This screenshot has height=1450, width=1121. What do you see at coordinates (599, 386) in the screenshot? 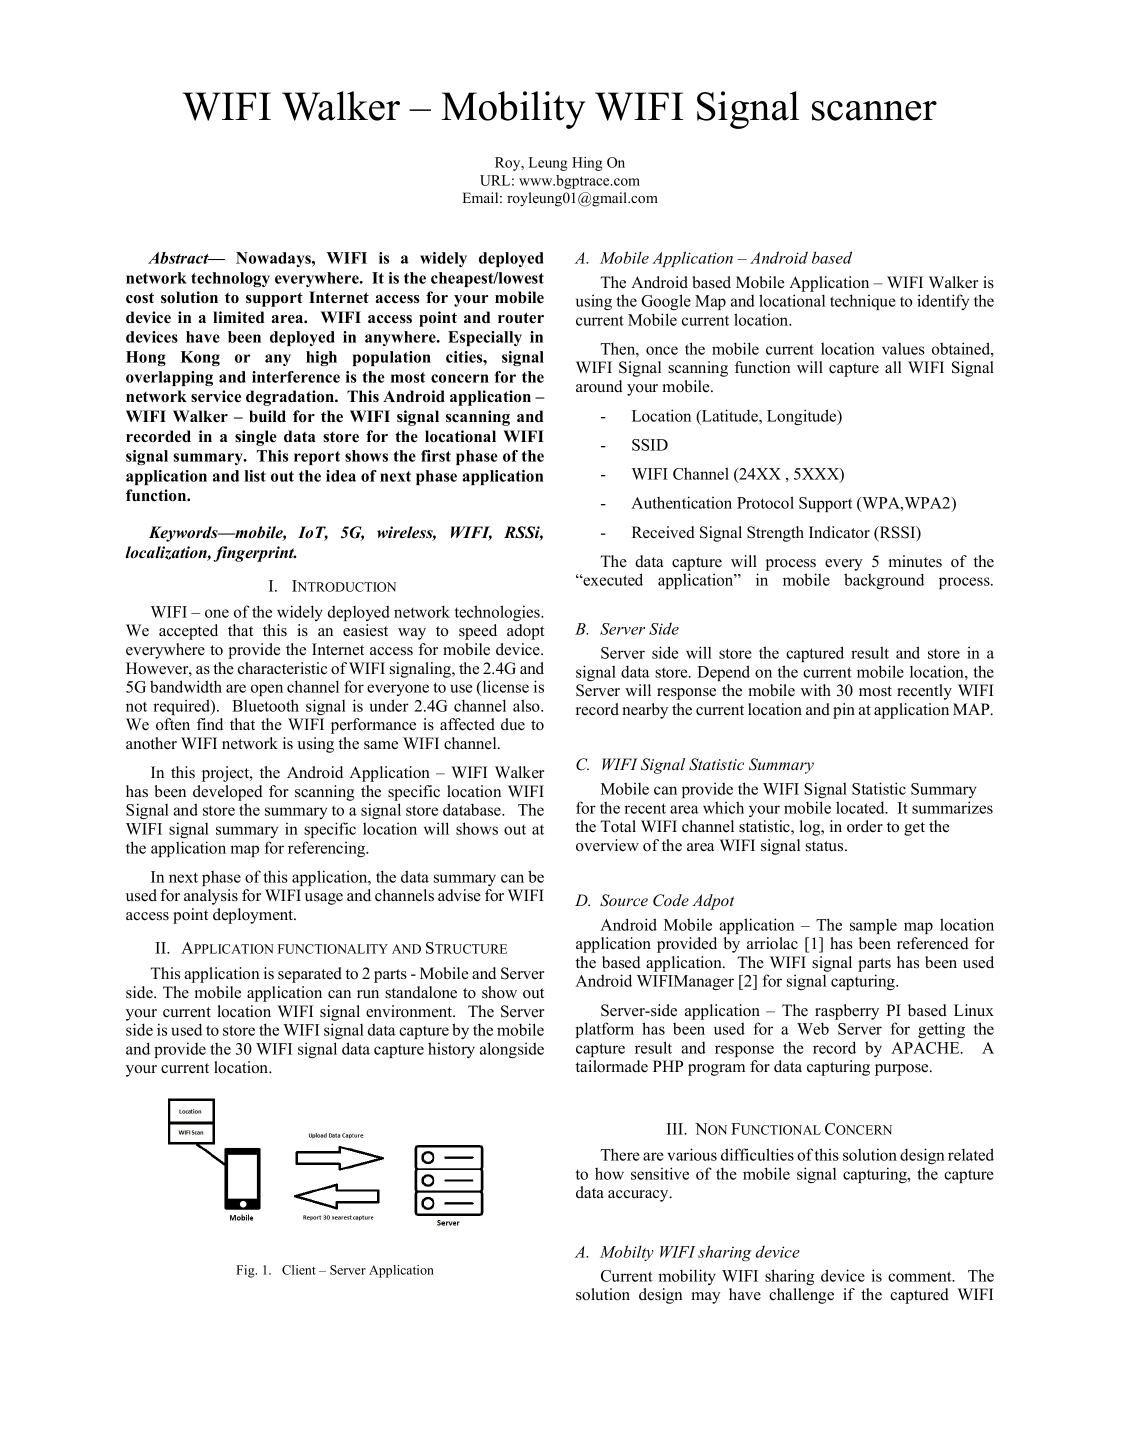
I see `around` at bounding box center [599, 386].
